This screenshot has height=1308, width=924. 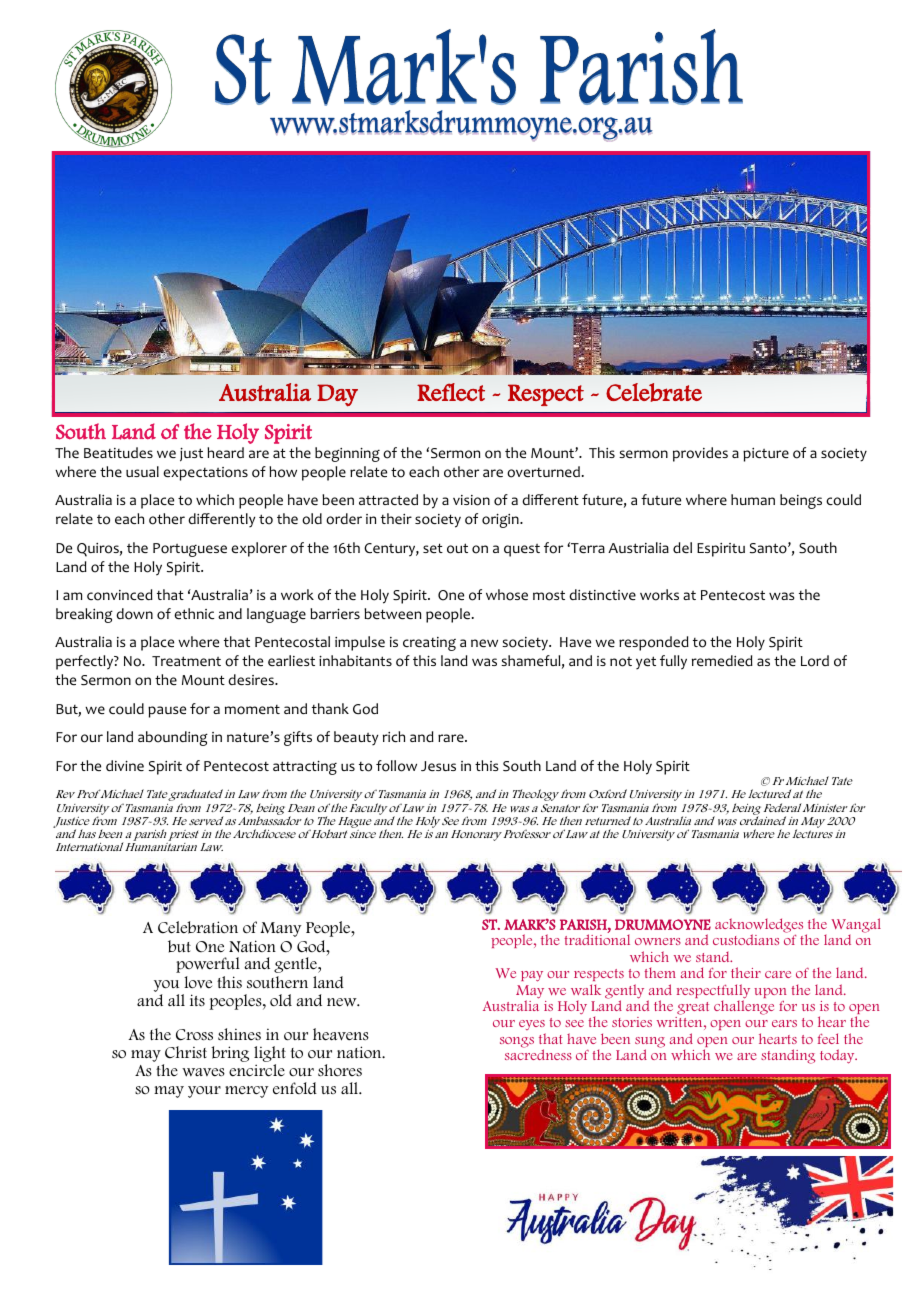 What do you see at coordinates (766, 455) in the screenshot?
I see `picture` at bounding box center [766, 455].
